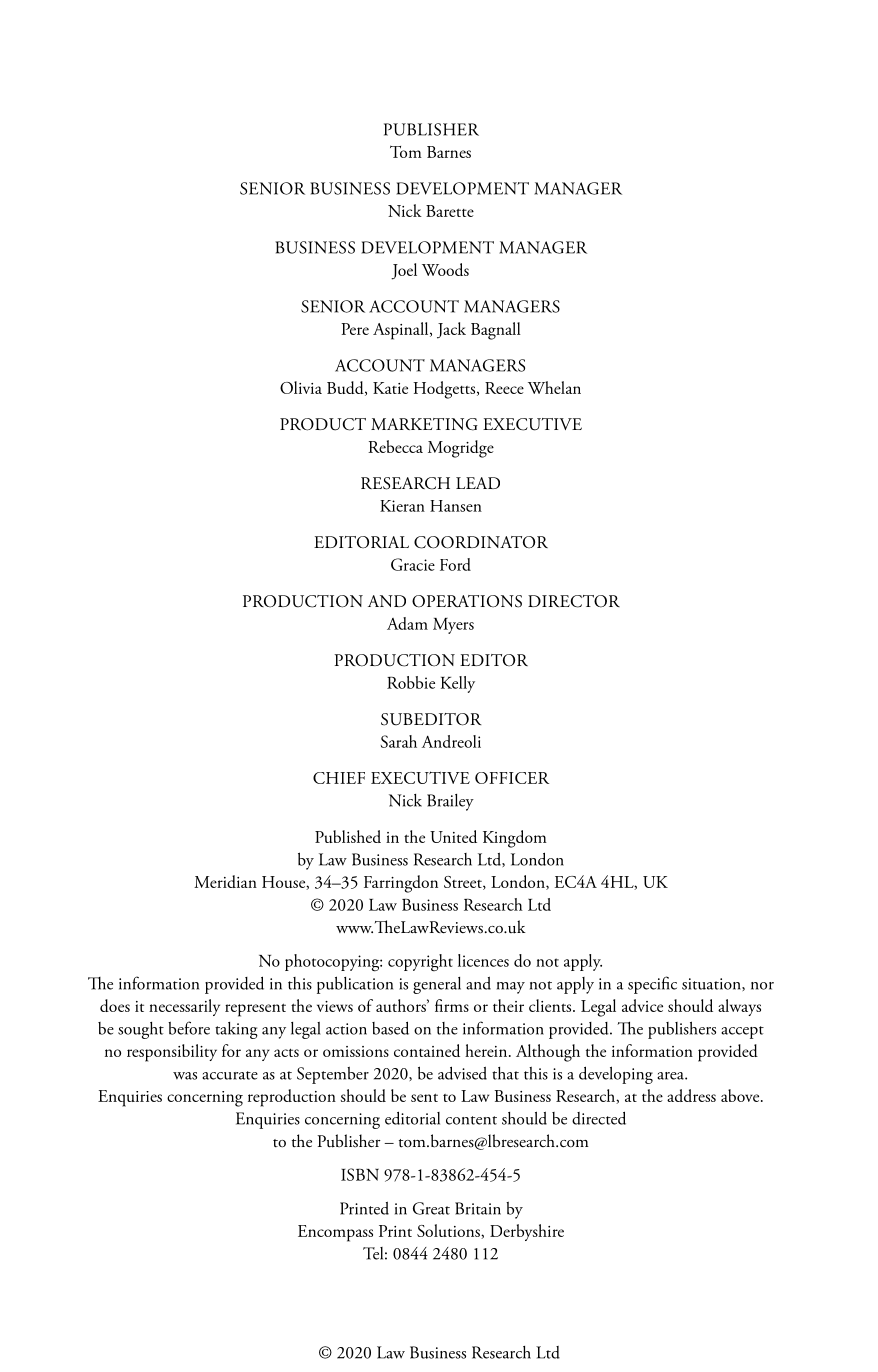 The image size is (878, 1372). I want to click on Woods, so click(445, 269).
